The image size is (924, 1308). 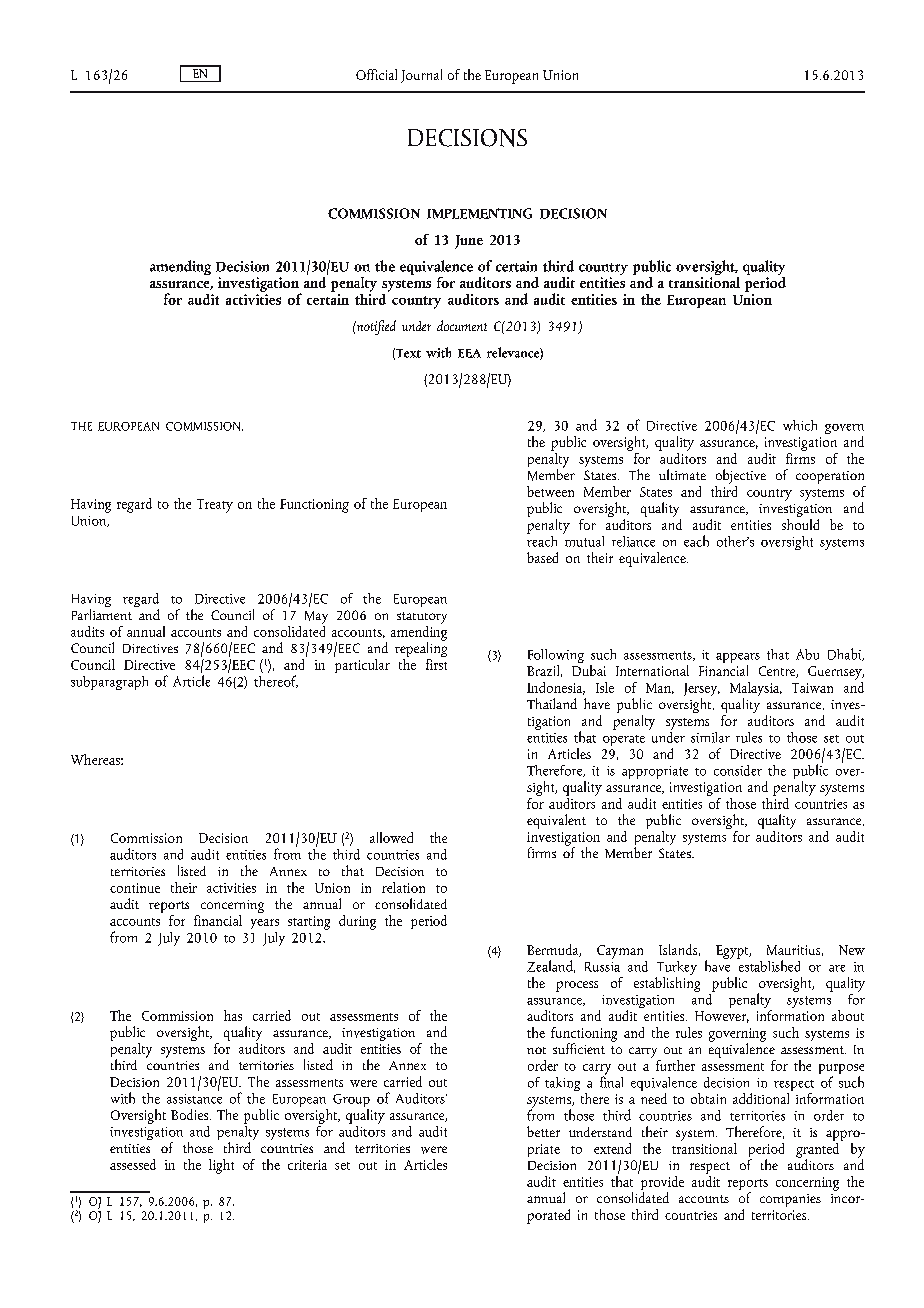 I want to click on Official, so click(x=376, y=74).
